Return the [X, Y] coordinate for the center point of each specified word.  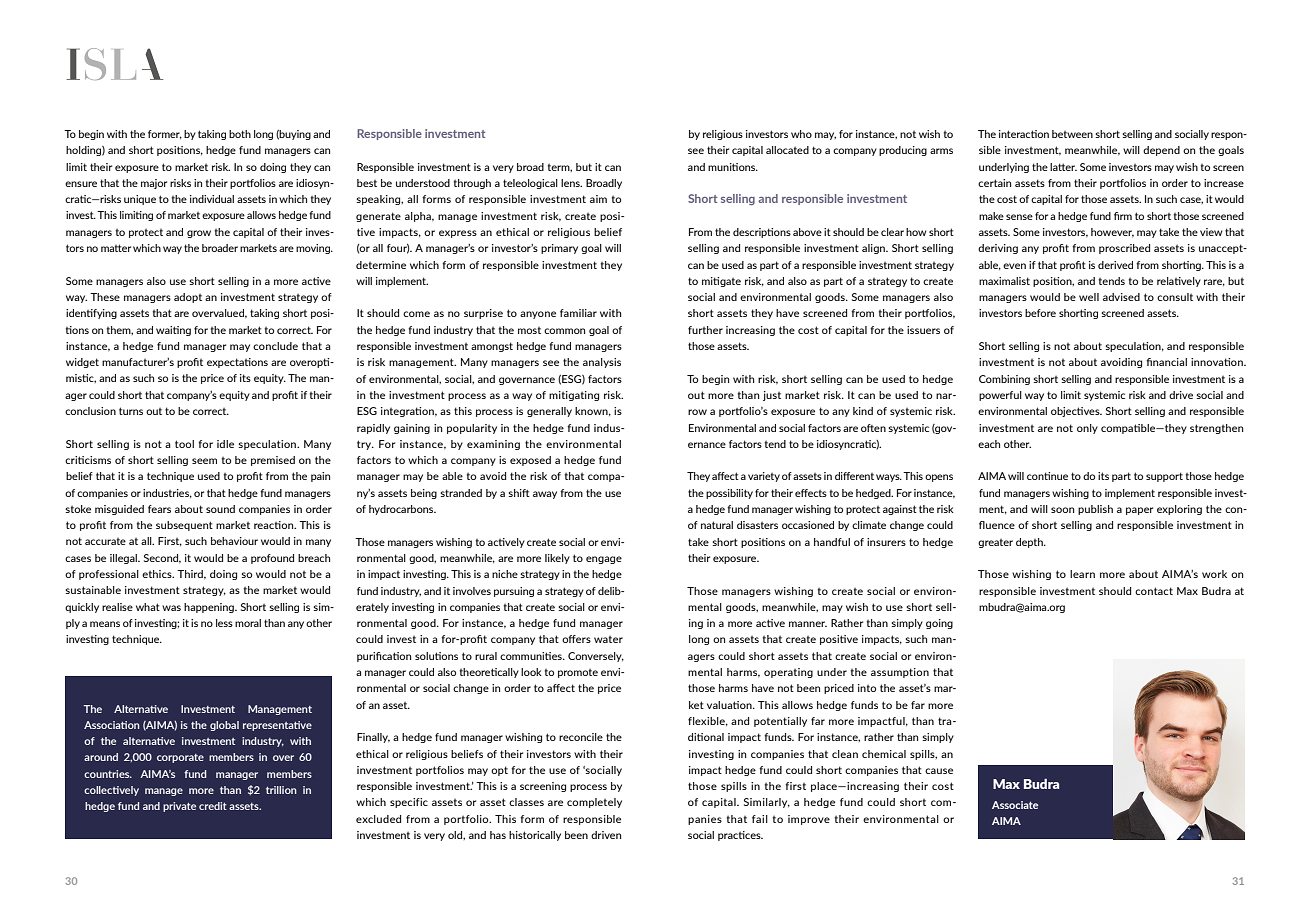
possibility [729, 494]
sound [220, 509]
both [240, 134]
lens [571, 183]
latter [1063, 167]
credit [213, 806]
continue [1047, 476]
